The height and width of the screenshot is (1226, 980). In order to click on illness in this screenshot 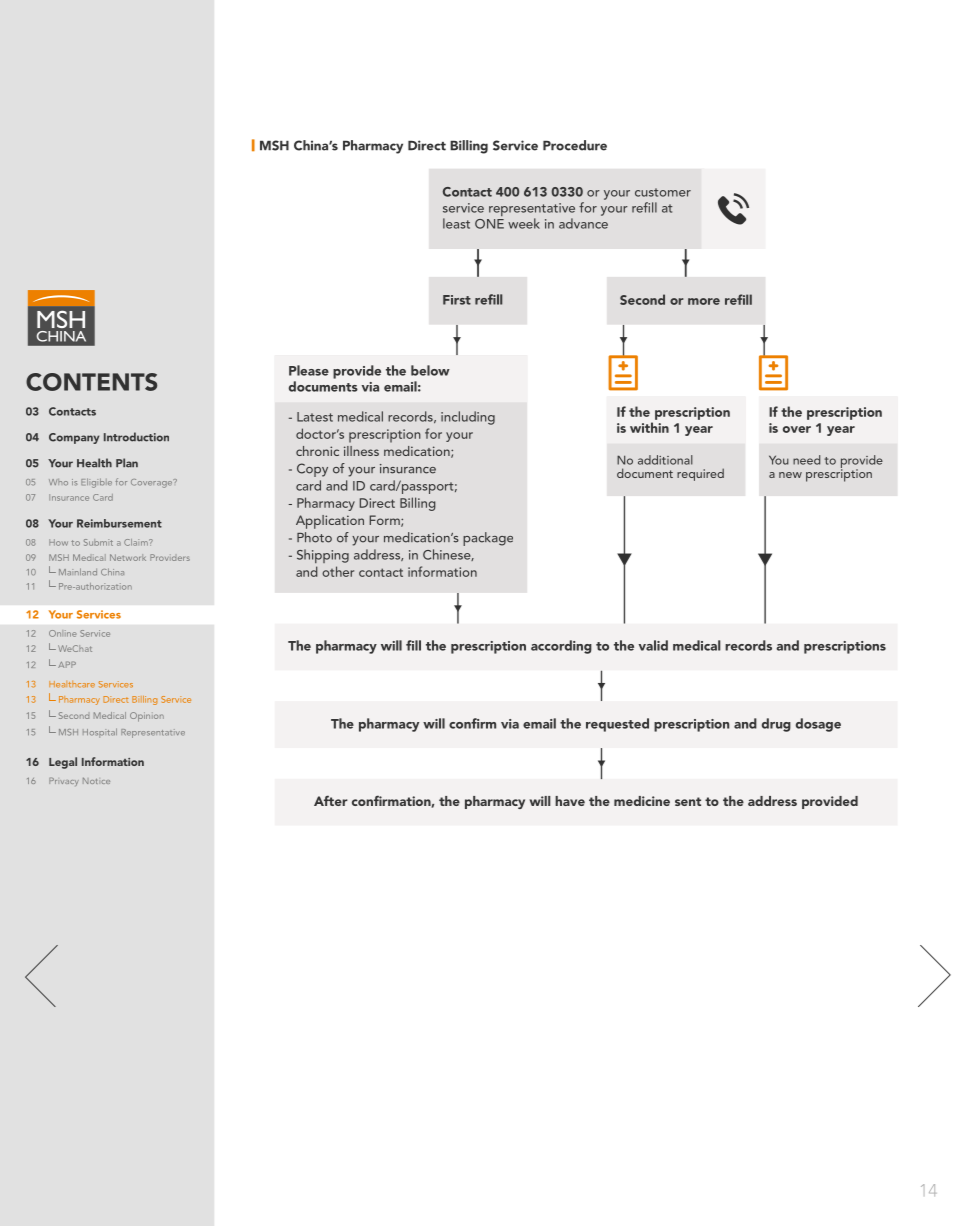, I will do `click(361, 451)`.
